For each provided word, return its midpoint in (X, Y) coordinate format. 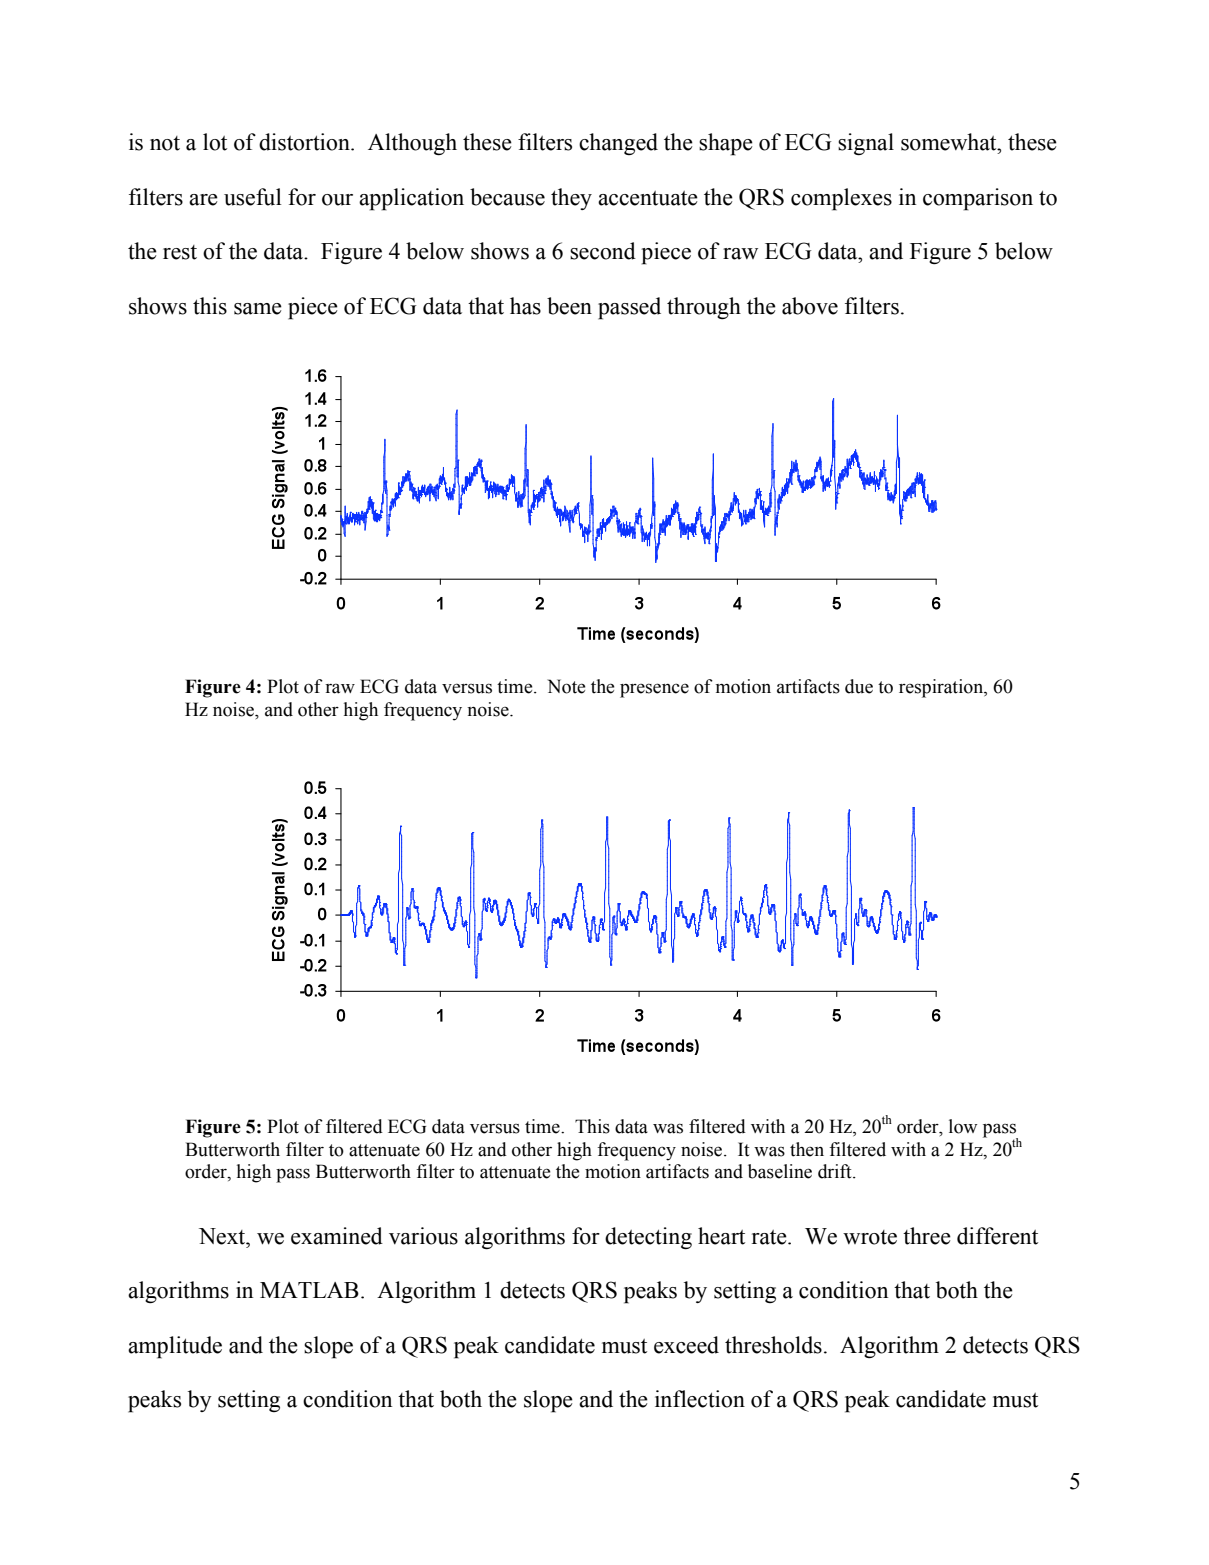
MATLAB (309, 1290)
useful (253, 197)
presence (654, 690)
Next (223, 1236)
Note (566, 686)
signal (866, 144)
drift (836, 1171)
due (859, 686)
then (807, 1149)
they (571, 199)
